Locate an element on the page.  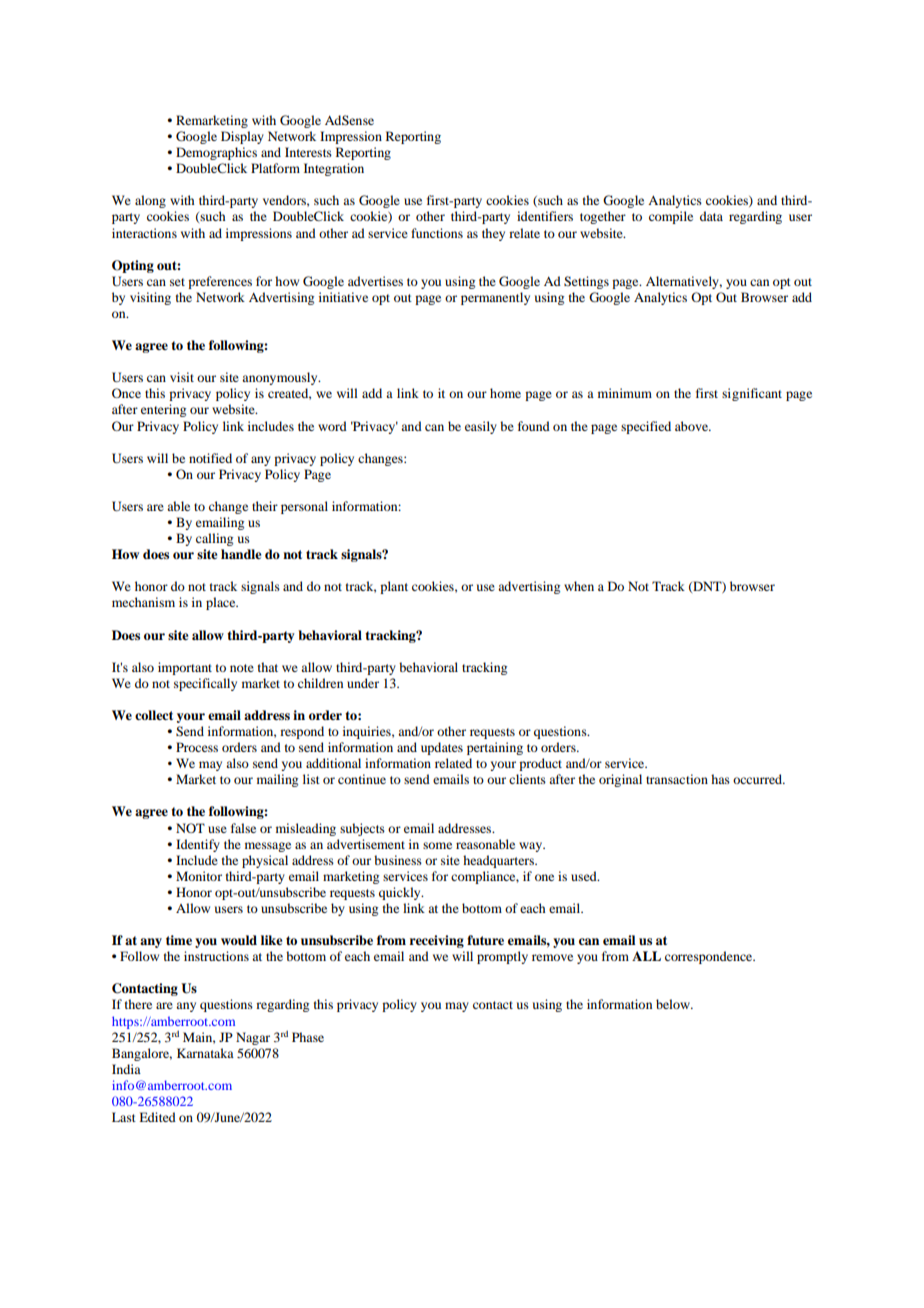
Demographics is located at coordinates (216, 153).
